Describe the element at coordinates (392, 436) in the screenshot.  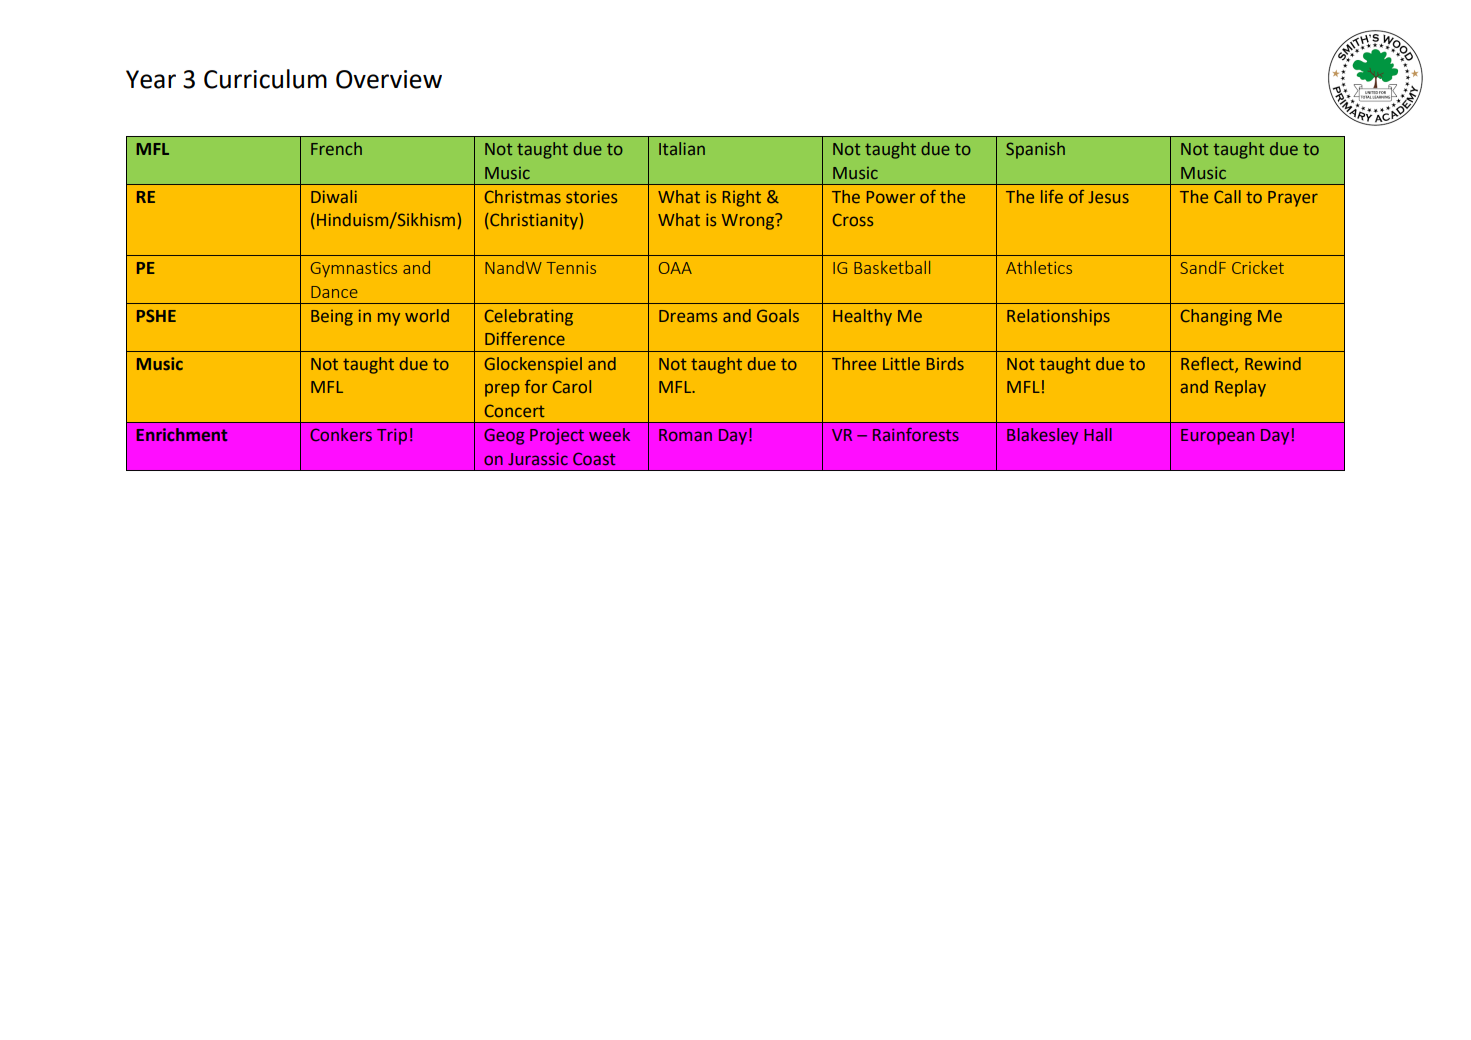
I see `Trip` at that location.
